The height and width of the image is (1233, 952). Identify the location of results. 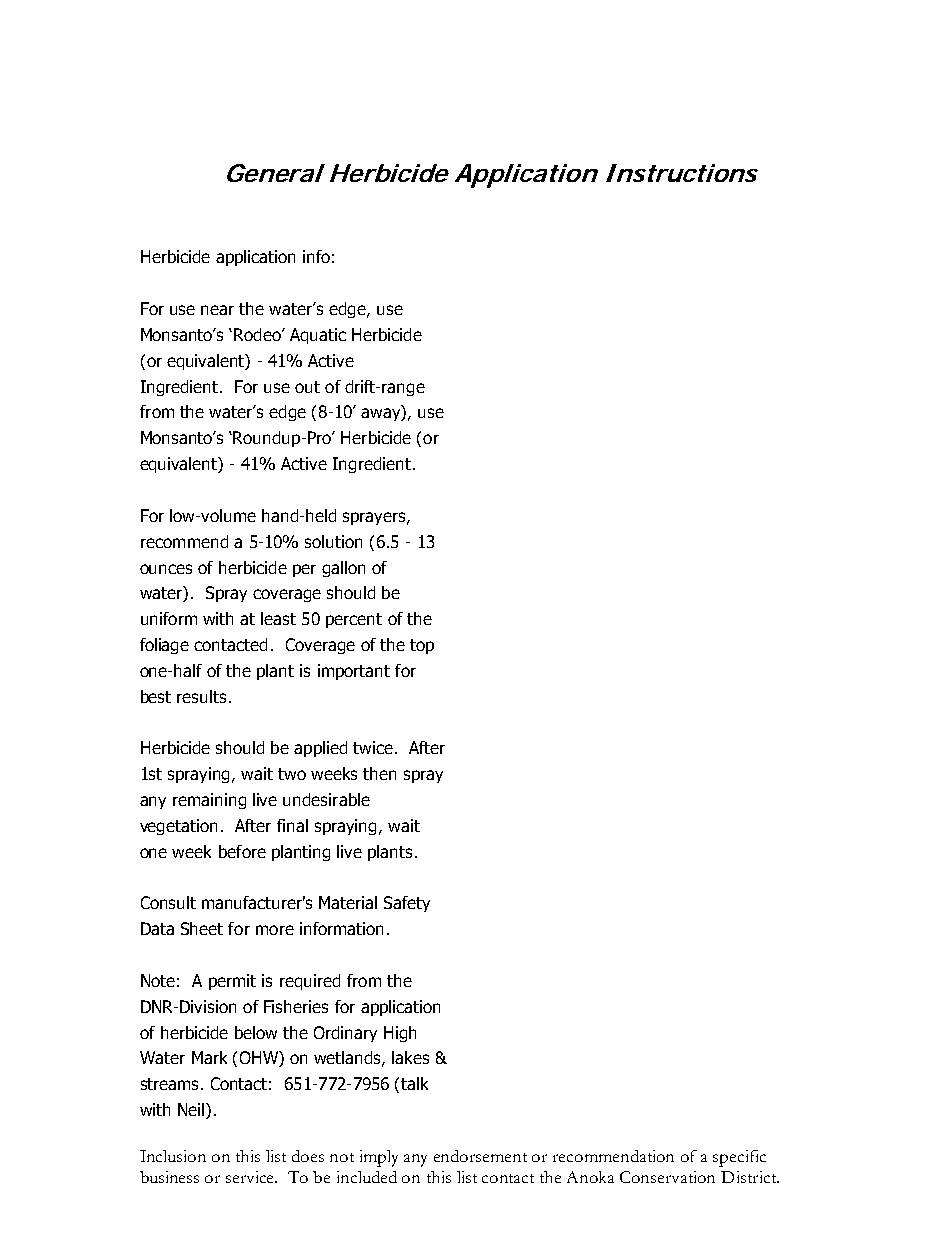
(201, 696).
